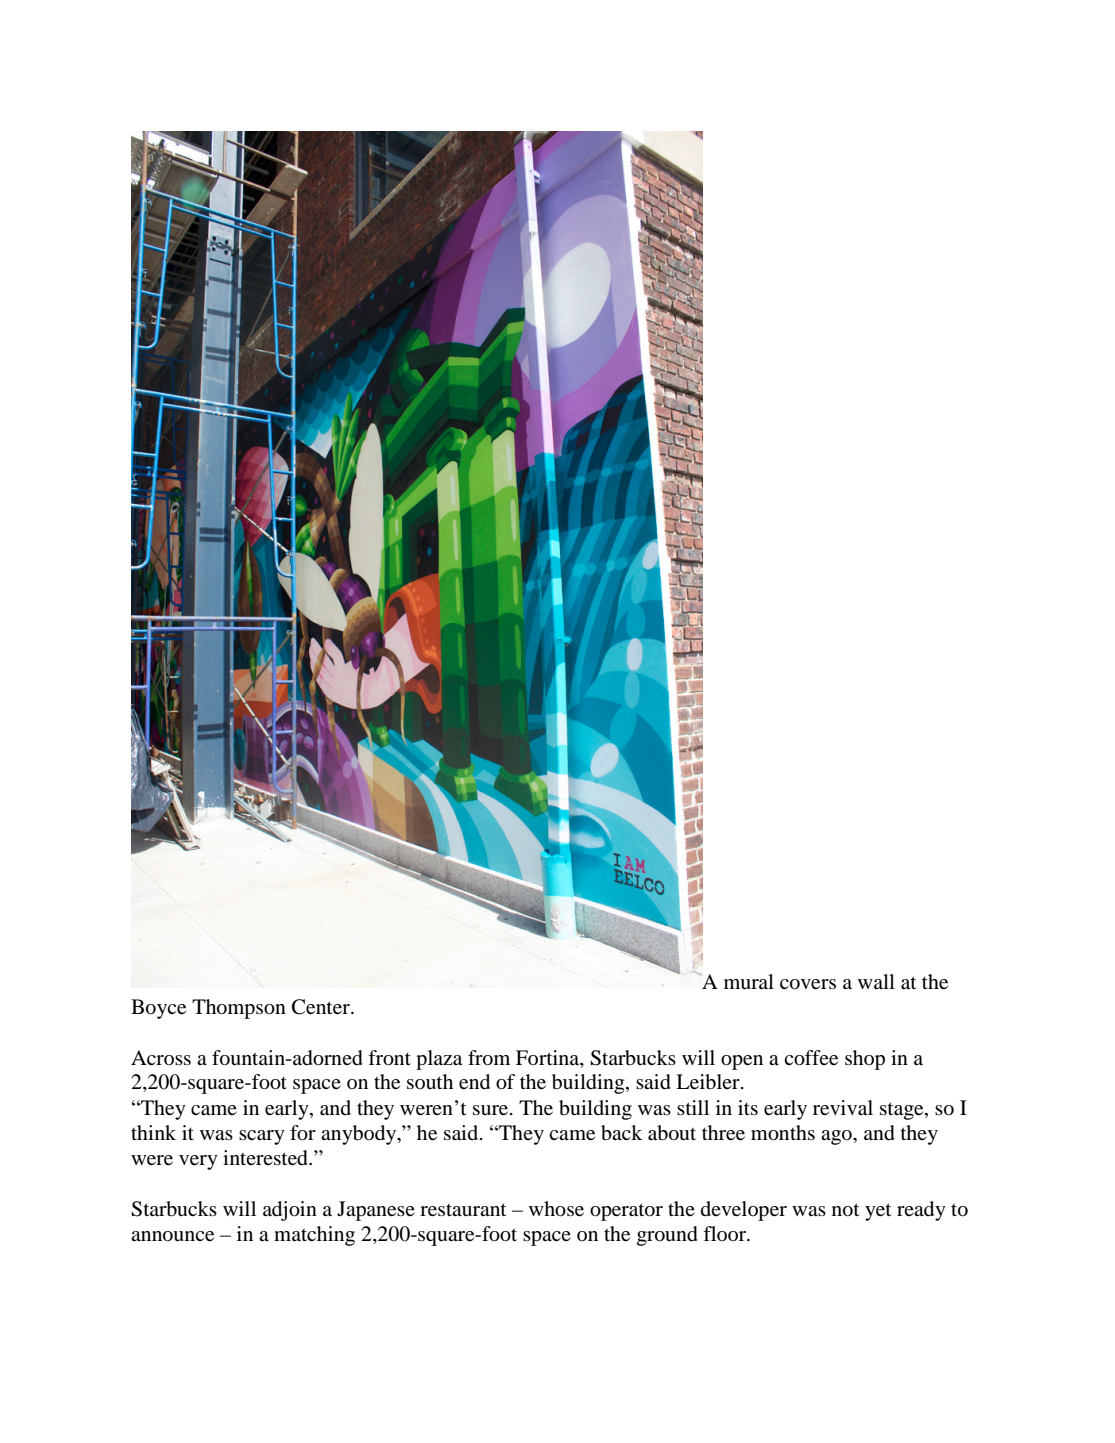 The width and height of the image is (1115, 1443). Describe the element at coordinates (314, 1236) in the image. I see `matching` at that location.
